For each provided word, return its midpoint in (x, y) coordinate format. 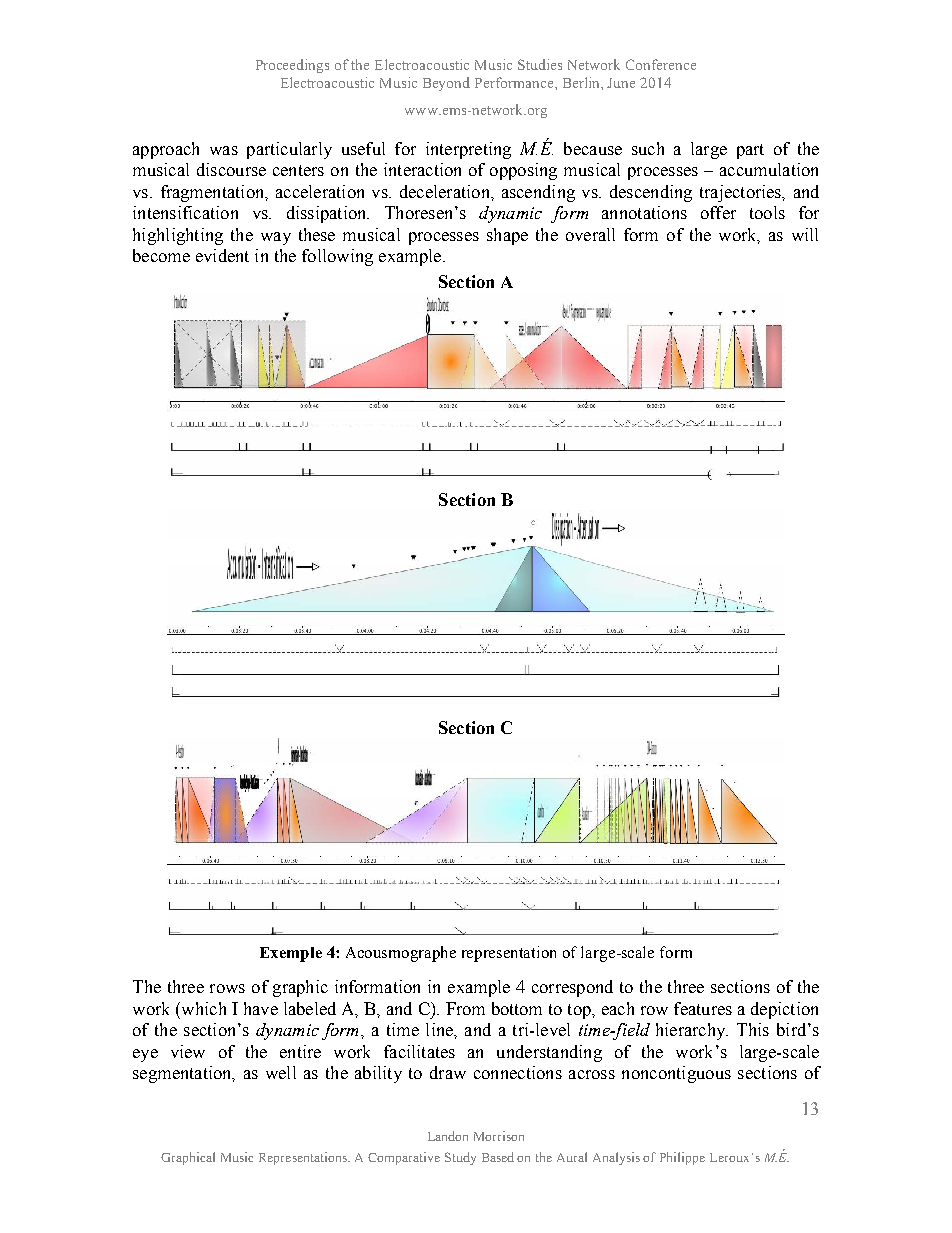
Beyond (446, 84)
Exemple (291, 954)
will (805, 234)
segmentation (183, 1074)
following (337, 257)
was (224, 150)
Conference (661, 64)
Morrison (499, 1136)
